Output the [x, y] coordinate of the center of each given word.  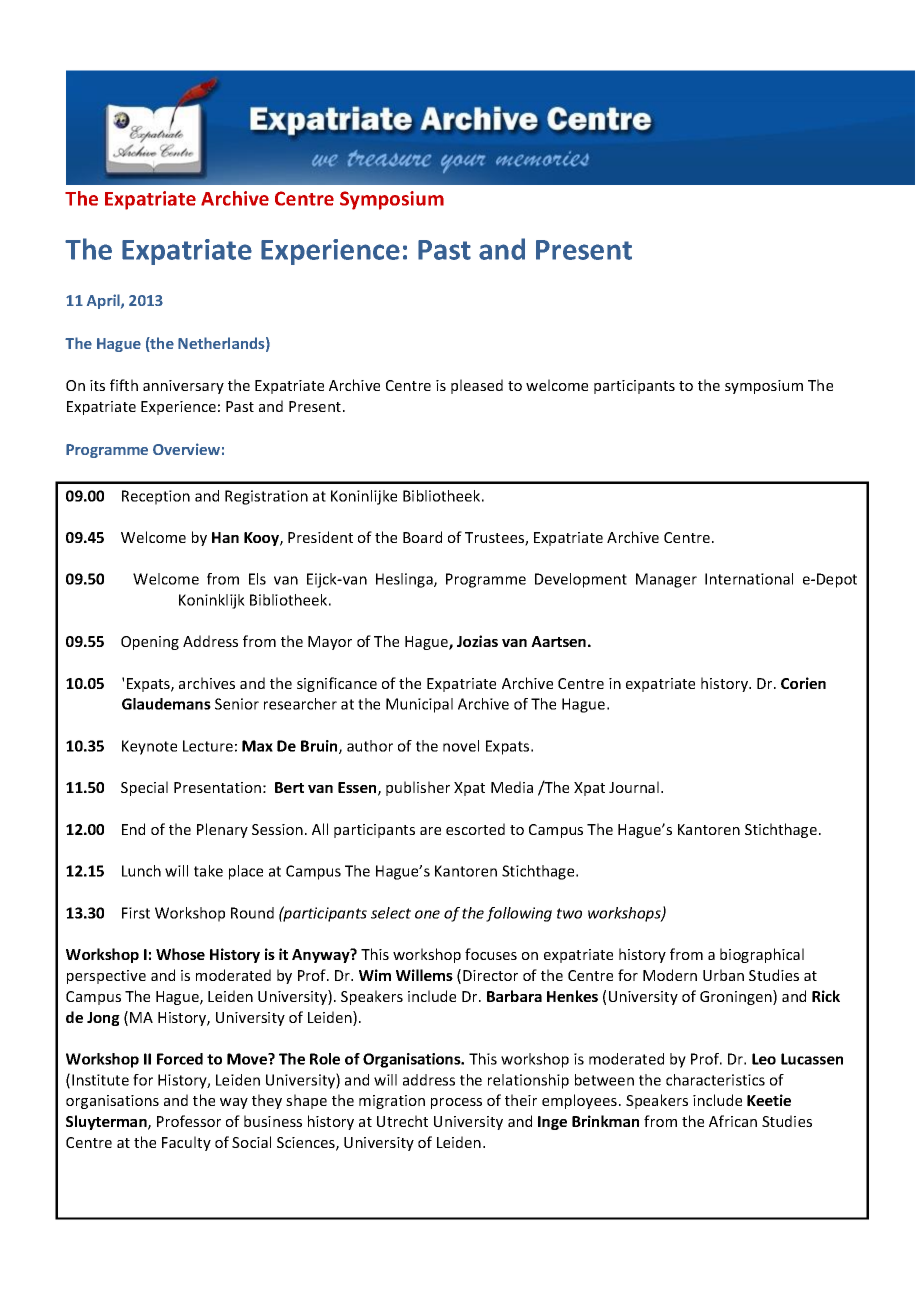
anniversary [183, 387]
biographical [762, 955]
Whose [180, 954]
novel [461, 746]
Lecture [208, 746]
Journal [634, 787]
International [749, 579]
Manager [666, 580]
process [456, 1103]
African [733, 1121]
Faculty [186, 1143]
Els [257, 579]
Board [422, 537]
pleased [477, 386]
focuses [491, 954]
